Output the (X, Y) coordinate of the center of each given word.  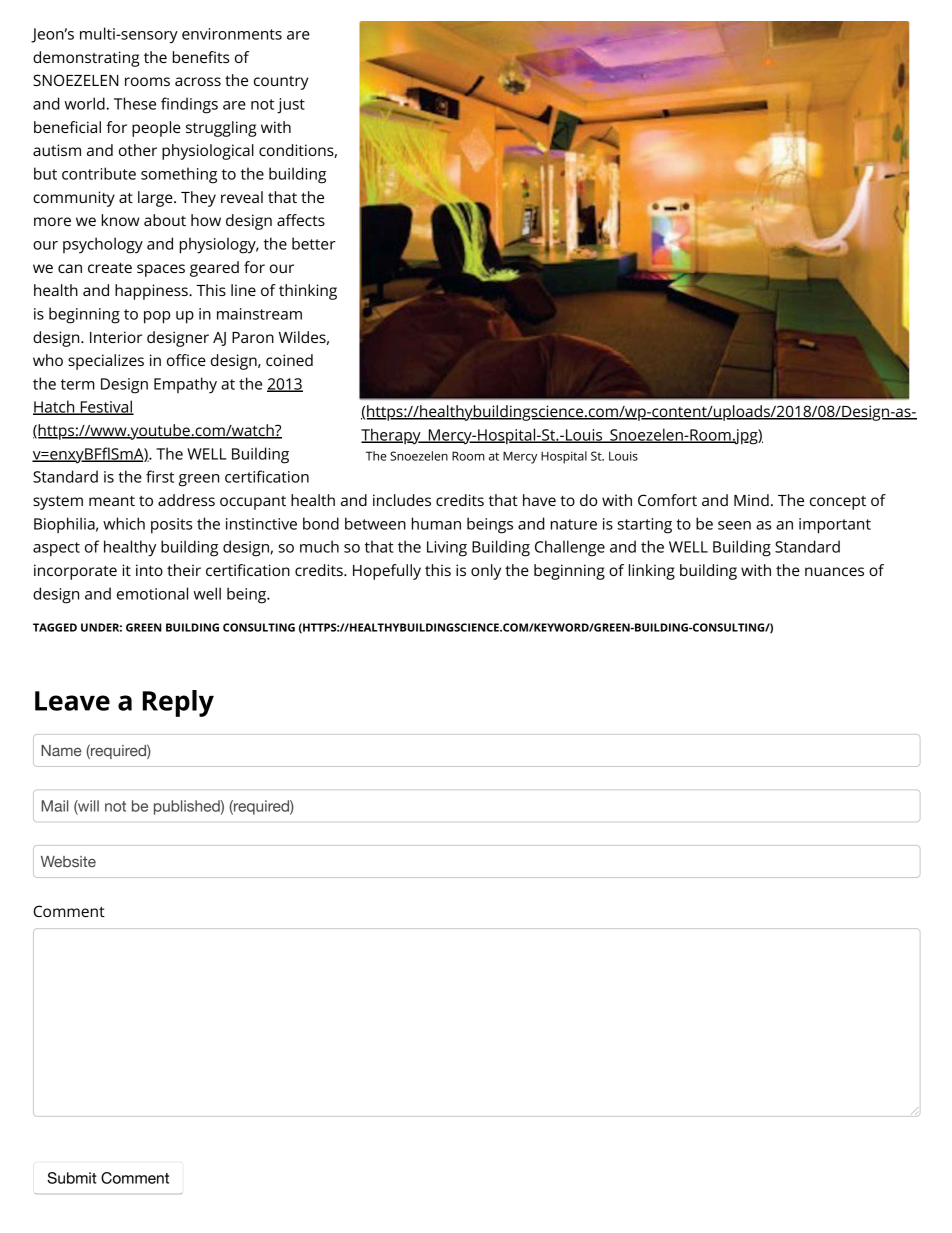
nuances (834, 571)
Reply (178, 703)
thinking (308, 292)
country (281, 83)
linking (652, 572)
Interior (116, 337)
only (486, 572)
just (291, 106)
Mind (751, 500)
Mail (54, 806)
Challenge (570, 548)
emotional (152, 593)
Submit (72, 1178)
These (135, 103)
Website (68, 861)
